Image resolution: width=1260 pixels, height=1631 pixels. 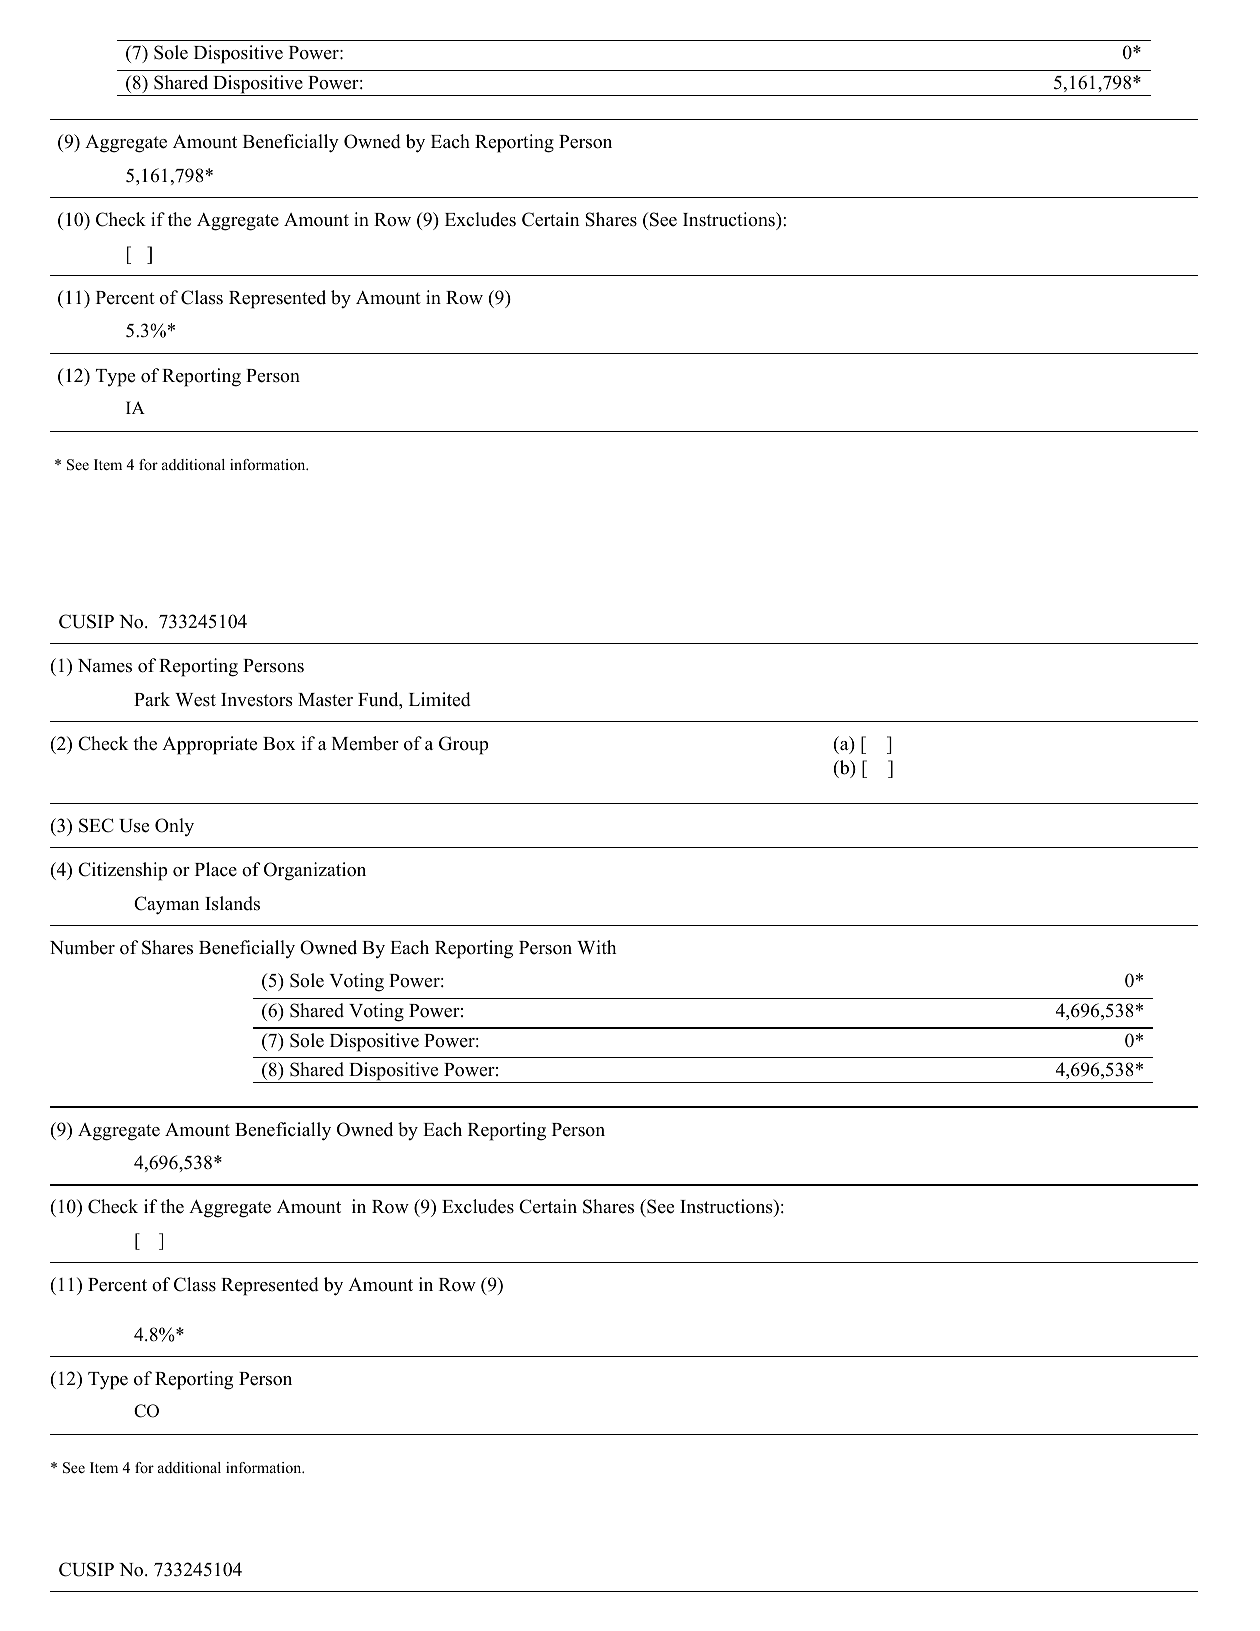 I want to click on Organization, so click(x=315, y=871).
